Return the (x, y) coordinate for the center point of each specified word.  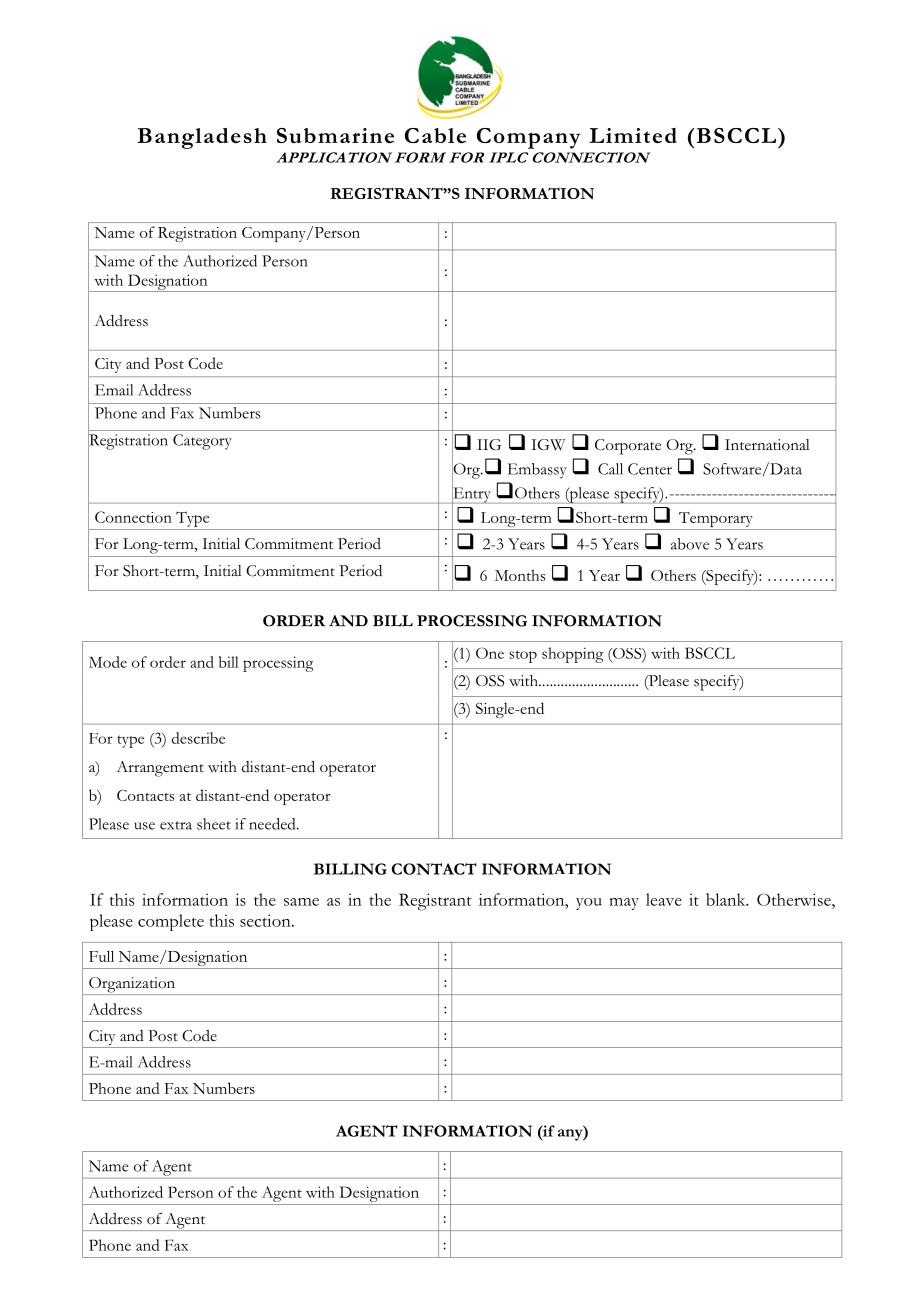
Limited (633, 135)
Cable (435, 135)
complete (171, 922)
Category (202, 442)
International (767, 444)
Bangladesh (202, 138)
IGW (548, 445)
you (589, 904)
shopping (572, 655)
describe (198, 738)
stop (523, 656)
